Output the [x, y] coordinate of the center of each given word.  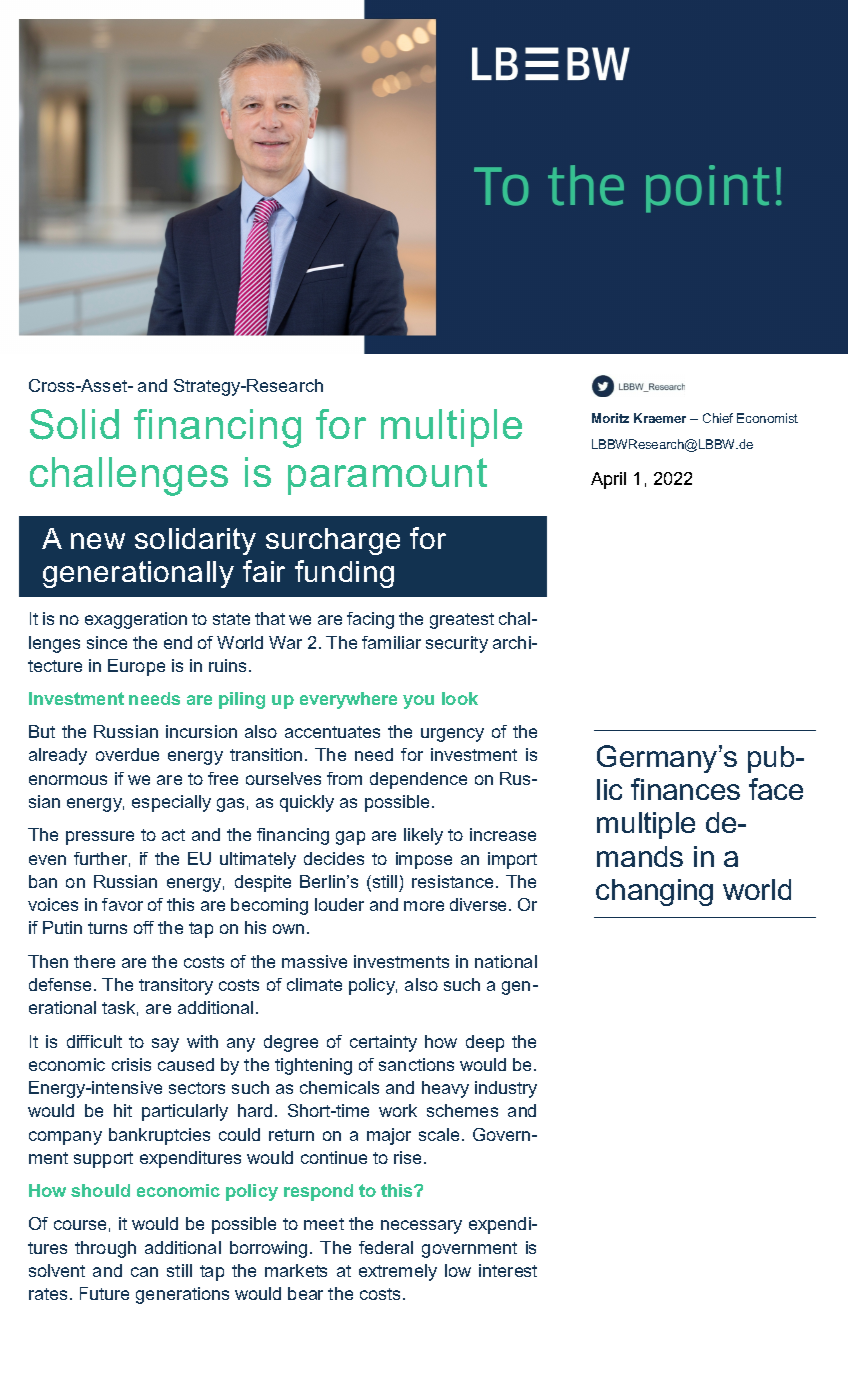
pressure [100, 838]
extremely [398, 1272]
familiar [391, 642]
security [457, 644]
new [98, 541]
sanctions [416, 1064]
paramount [387, 476]
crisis [131, 1064]
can [144, 1272]
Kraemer [660, 418]
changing [654, 892]
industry [506, 1089]
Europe [136, 667]
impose [424, 860]
